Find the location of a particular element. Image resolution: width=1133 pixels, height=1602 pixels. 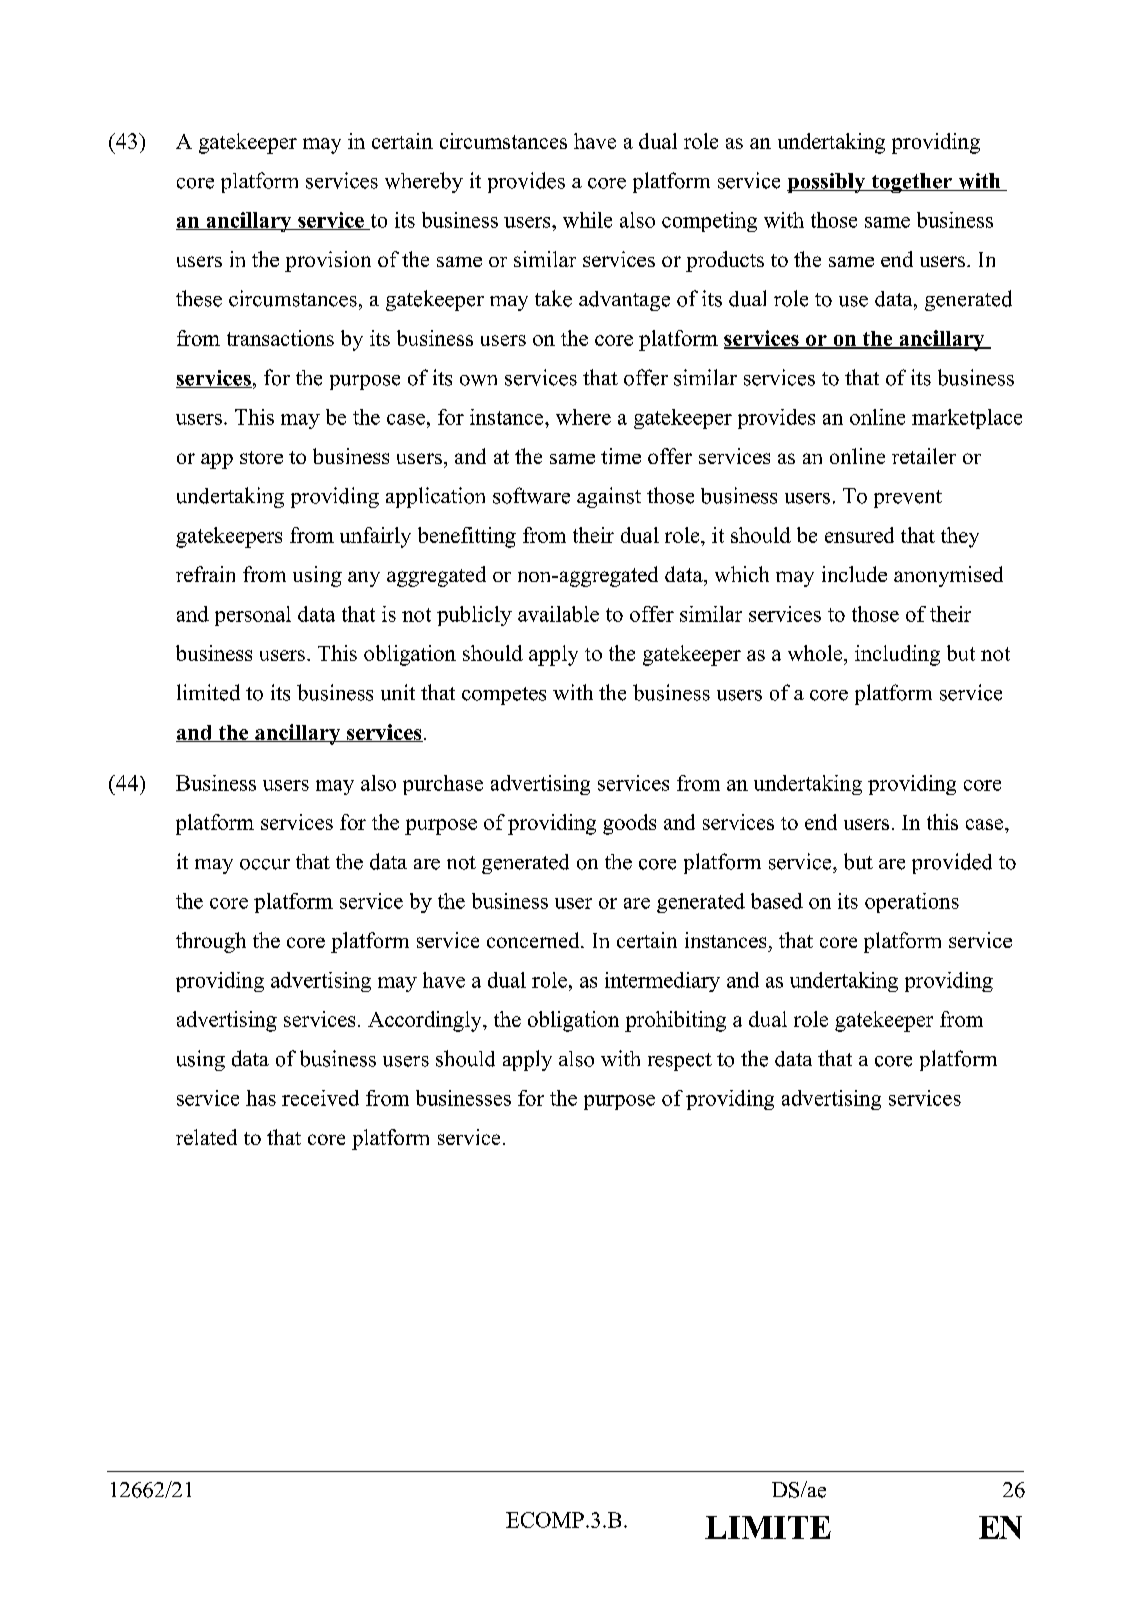

personal is located at coordinates (253, 616).
